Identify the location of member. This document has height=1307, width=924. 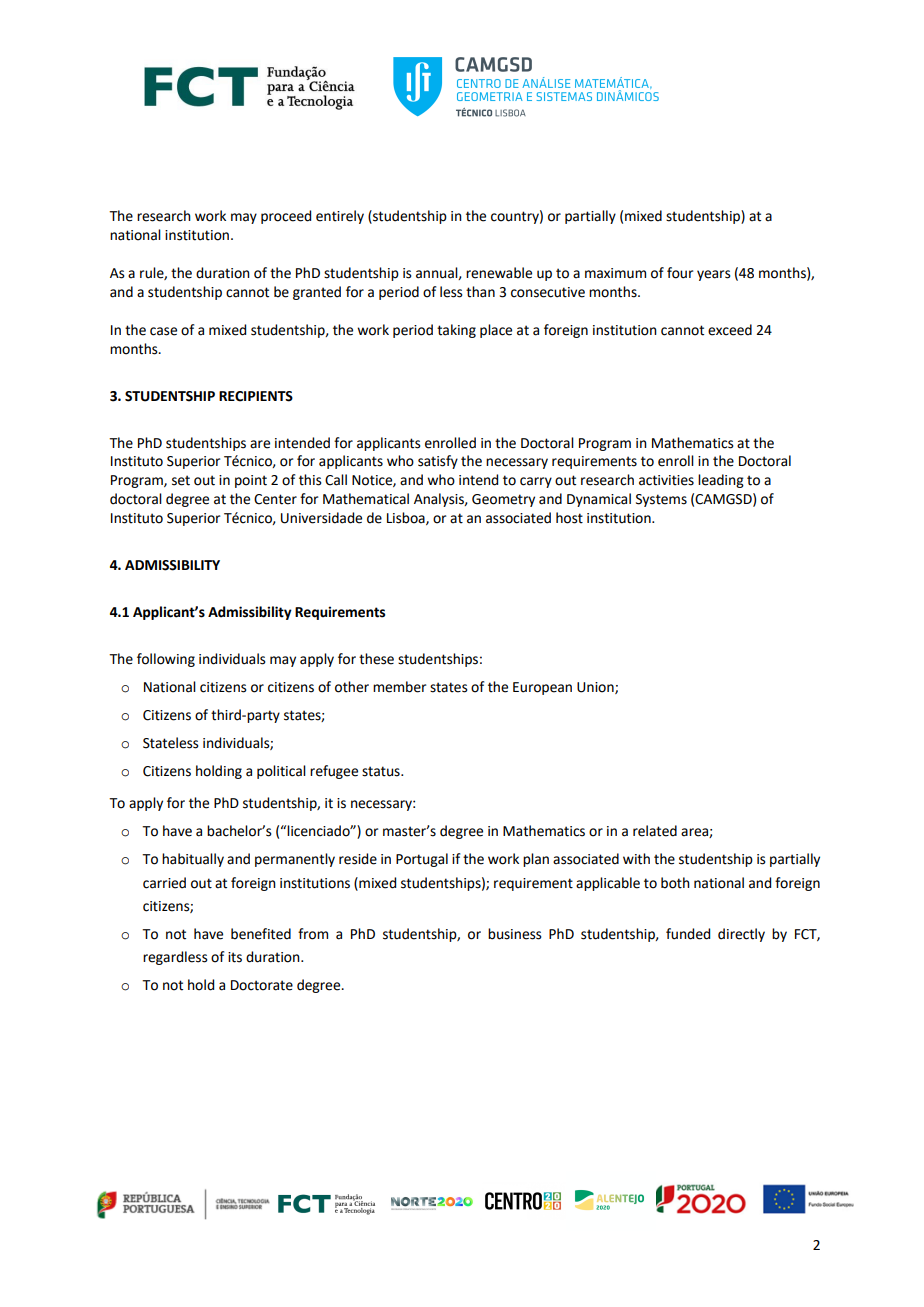
(399, 687).
